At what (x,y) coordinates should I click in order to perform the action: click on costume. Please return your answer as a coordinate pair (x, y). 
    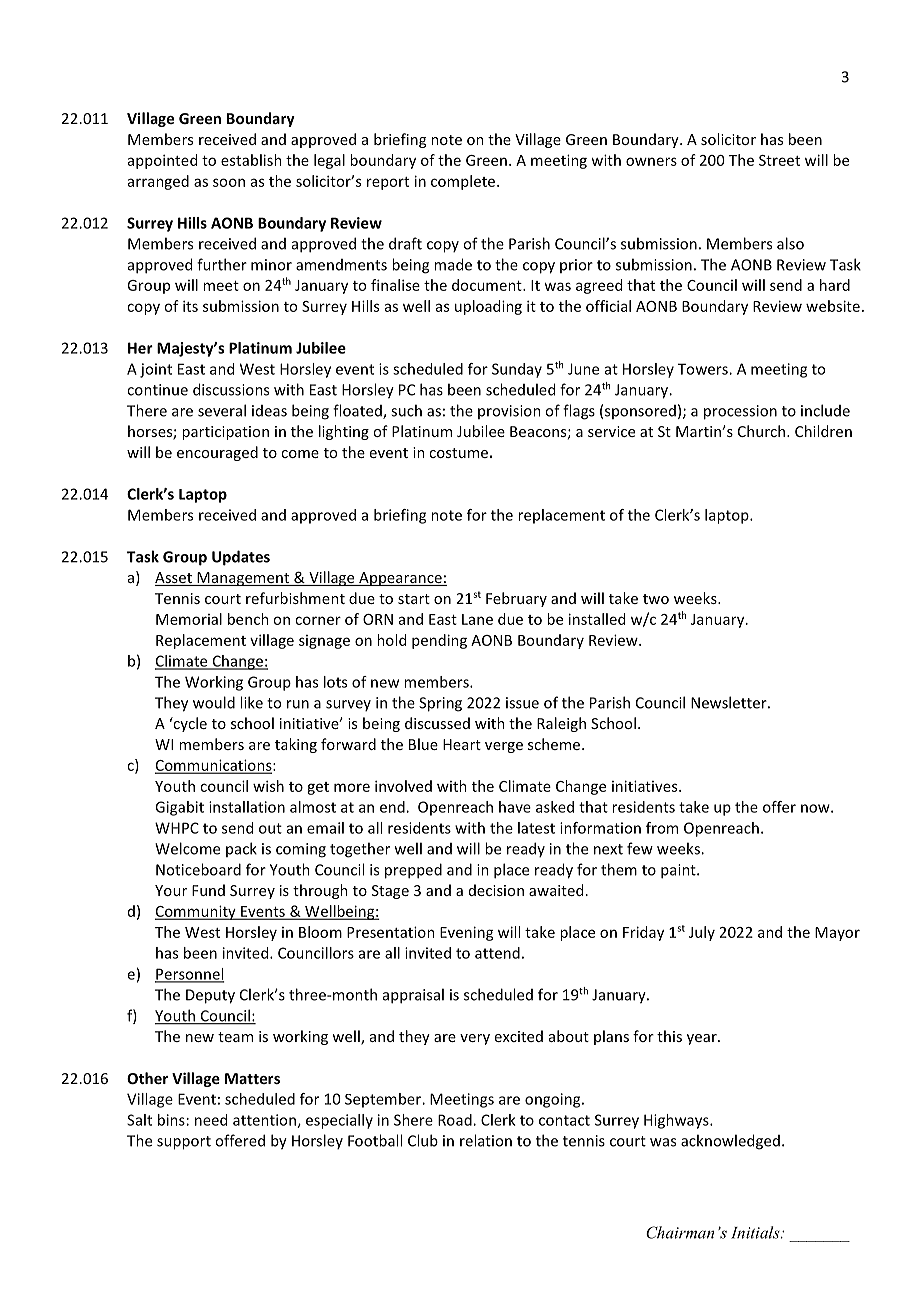
    Looking at the image, I should click on (458, 453).
